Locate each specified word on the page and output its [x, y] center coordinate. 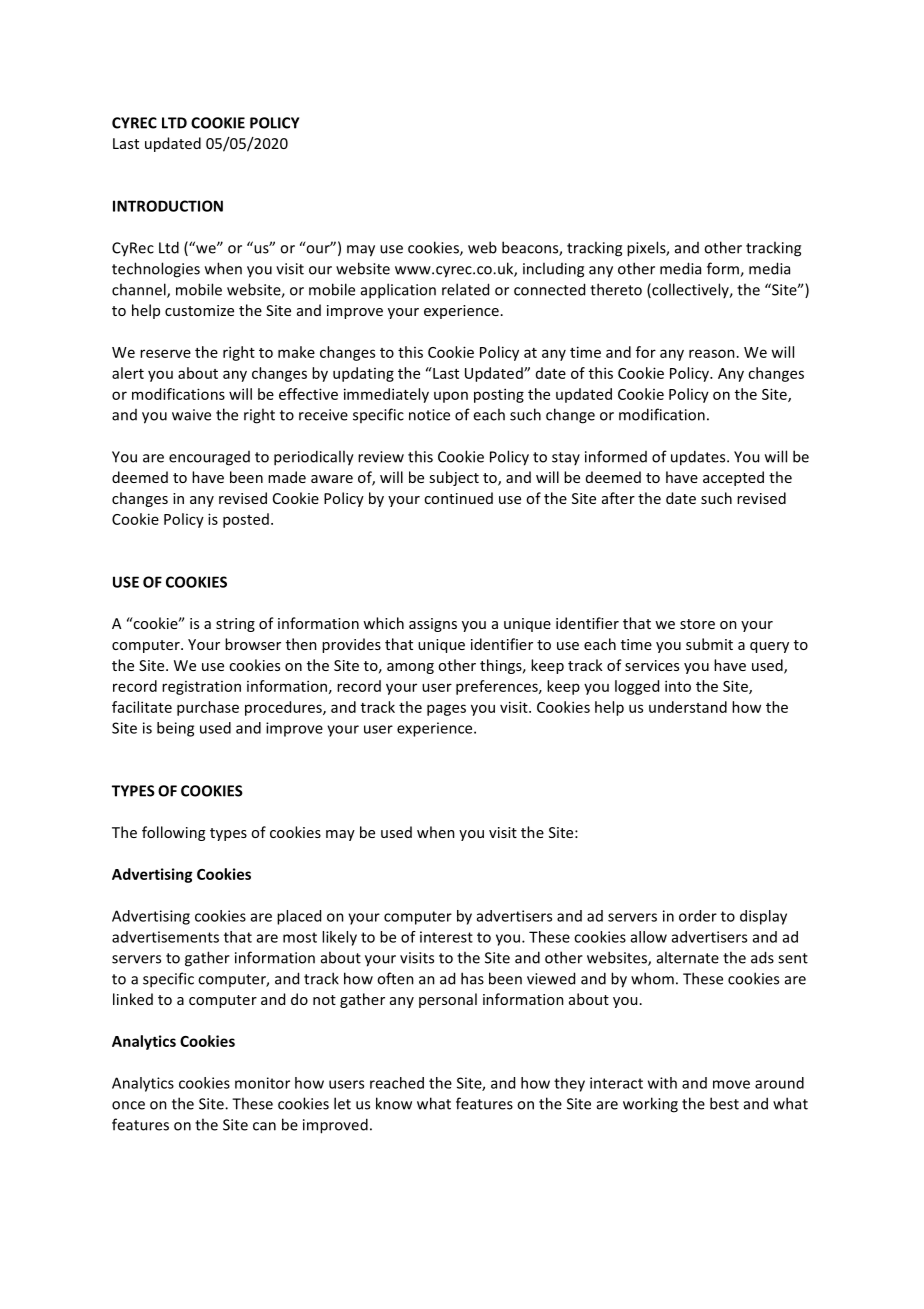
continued [458, 498]
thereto [616, 289]
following [173, 833]
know [394, 1103]
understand [688, 707]
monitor [262, 1083]
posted [246, 520]
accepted [733, 478]
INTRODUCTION [168, 206]
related [465, 289]
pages [446, 710]
